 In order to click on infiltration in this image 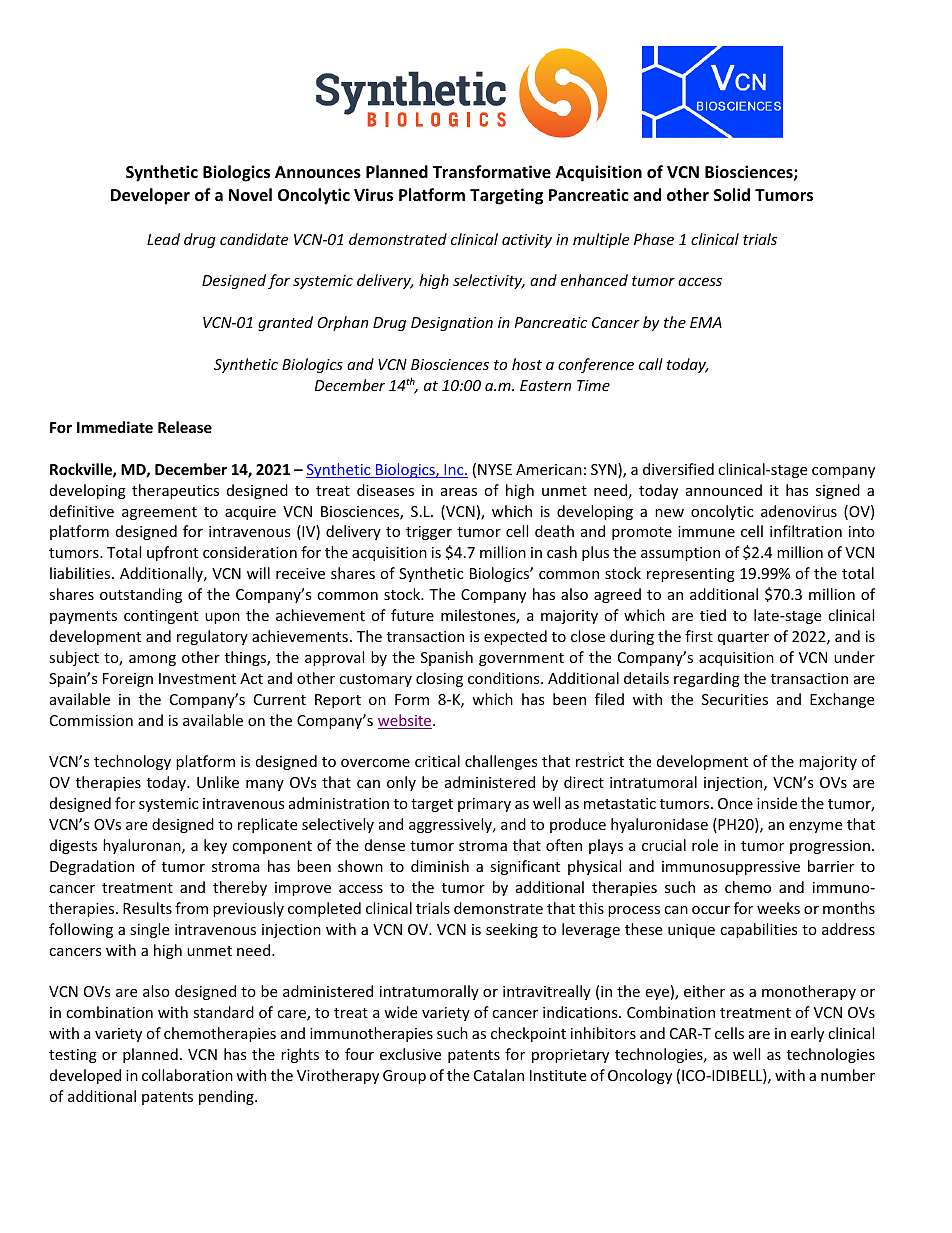, I will do `click(806, 531)`.
